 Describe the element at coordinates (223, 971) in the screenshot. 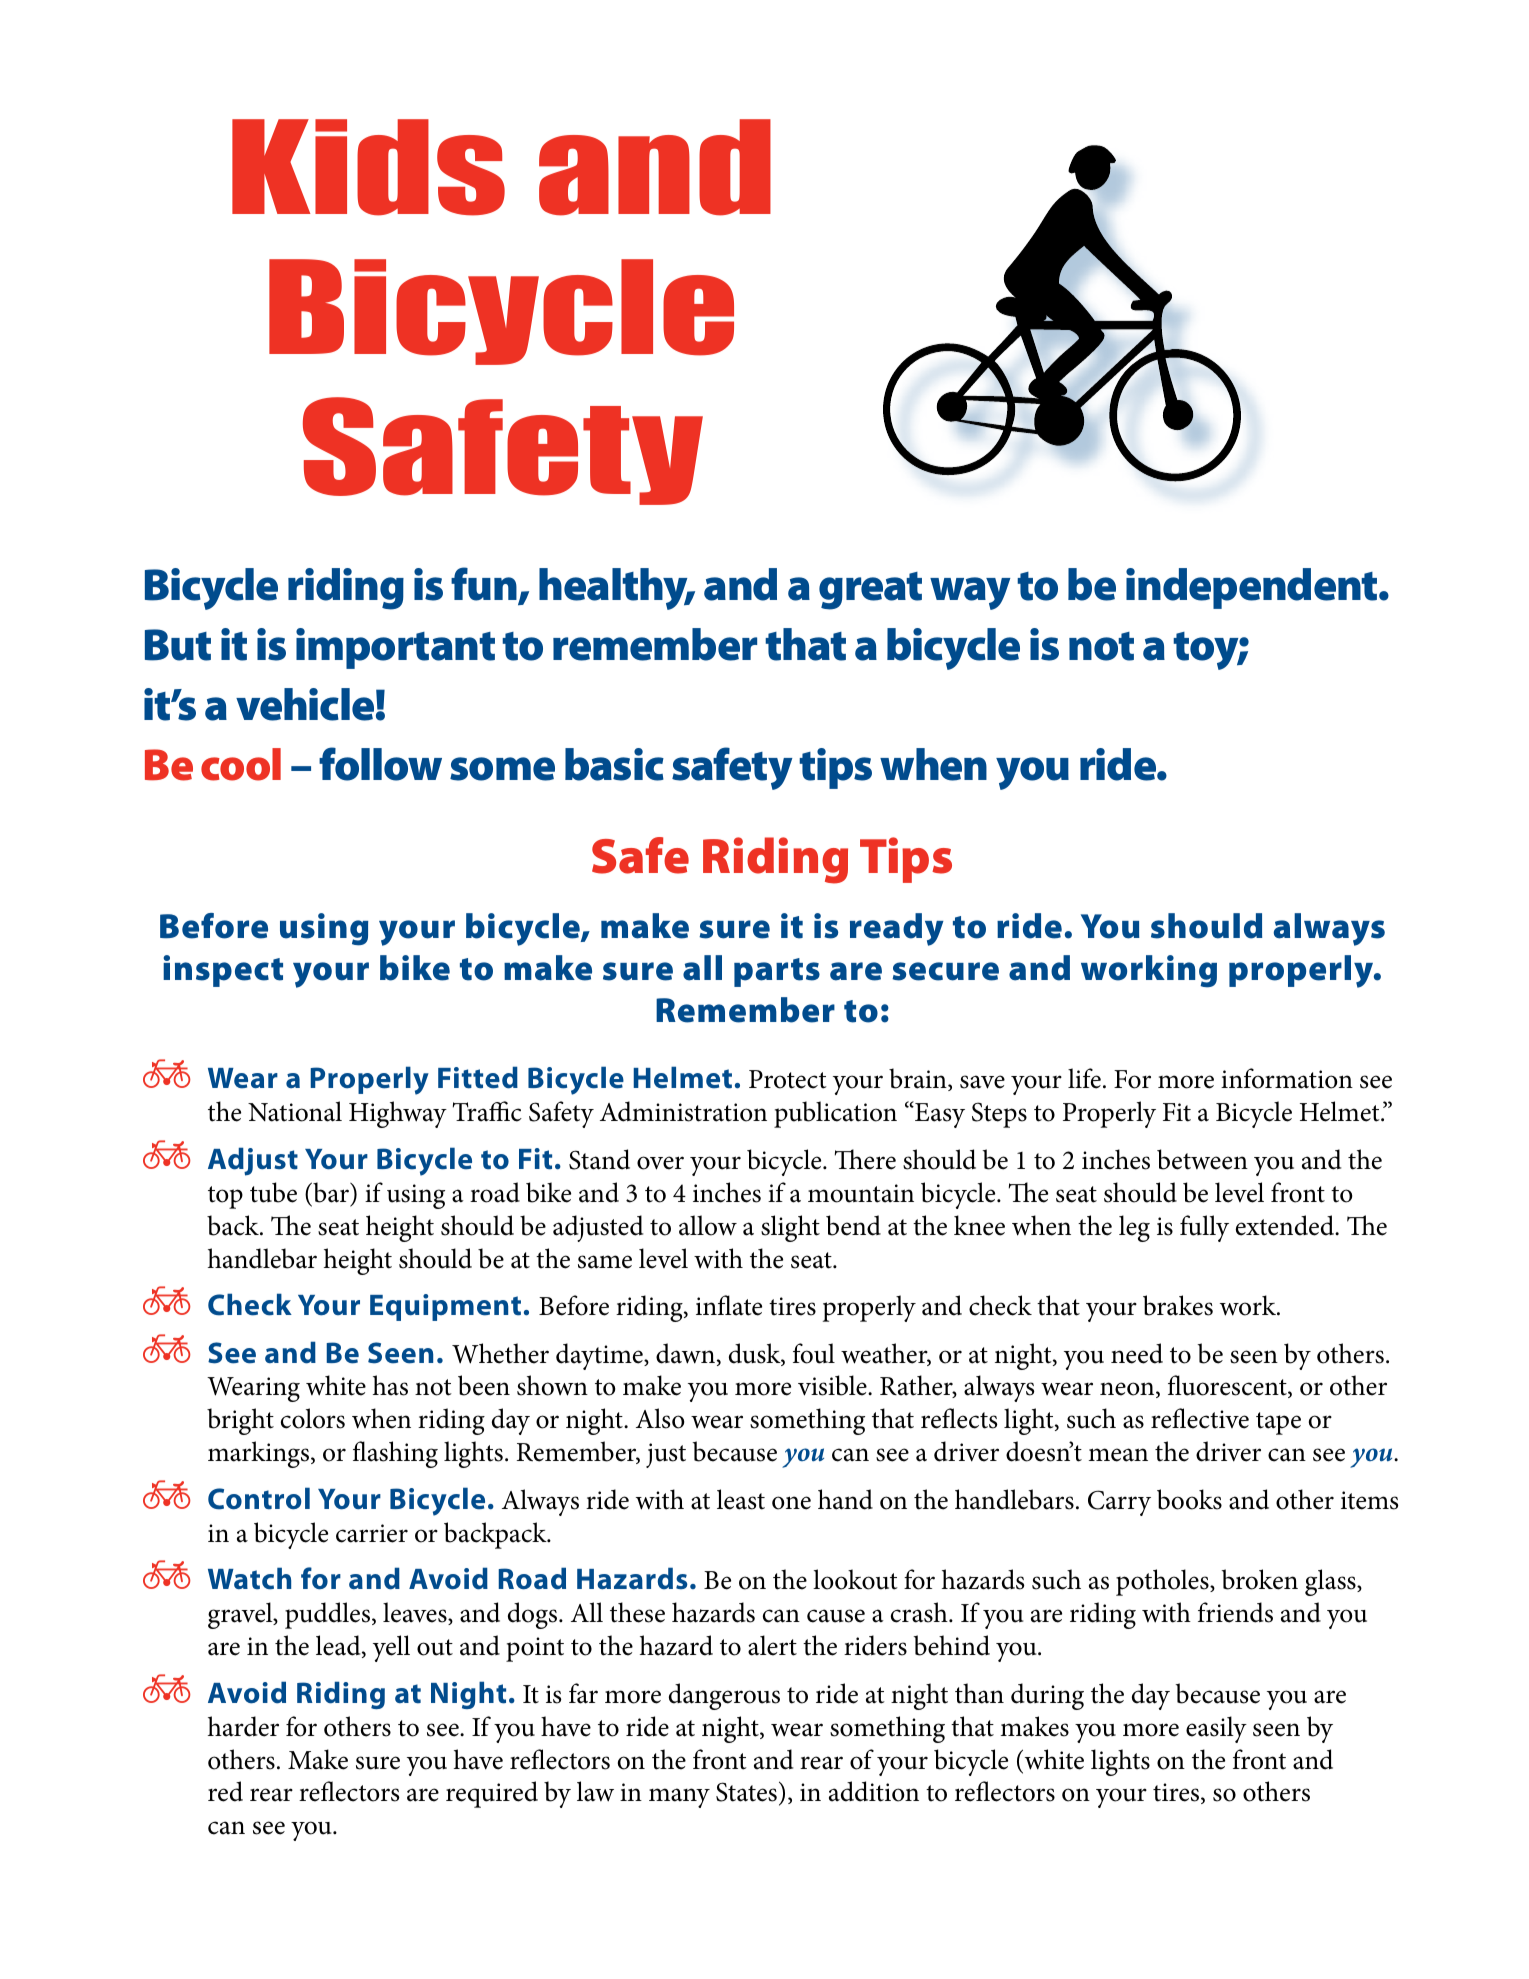

I see `inspect` at that location.
